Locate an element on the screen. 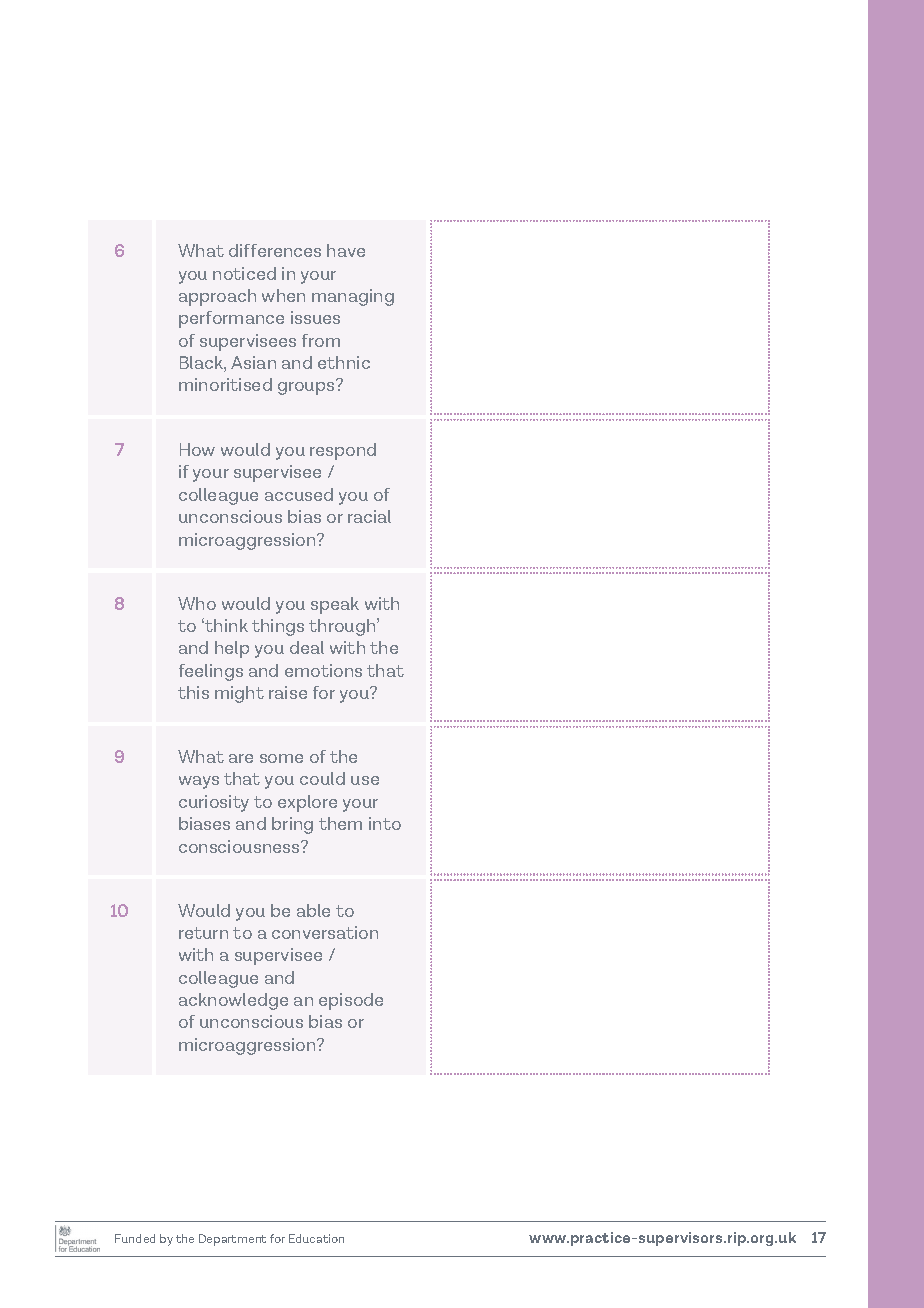  could is located at coordinates (322, 778).
